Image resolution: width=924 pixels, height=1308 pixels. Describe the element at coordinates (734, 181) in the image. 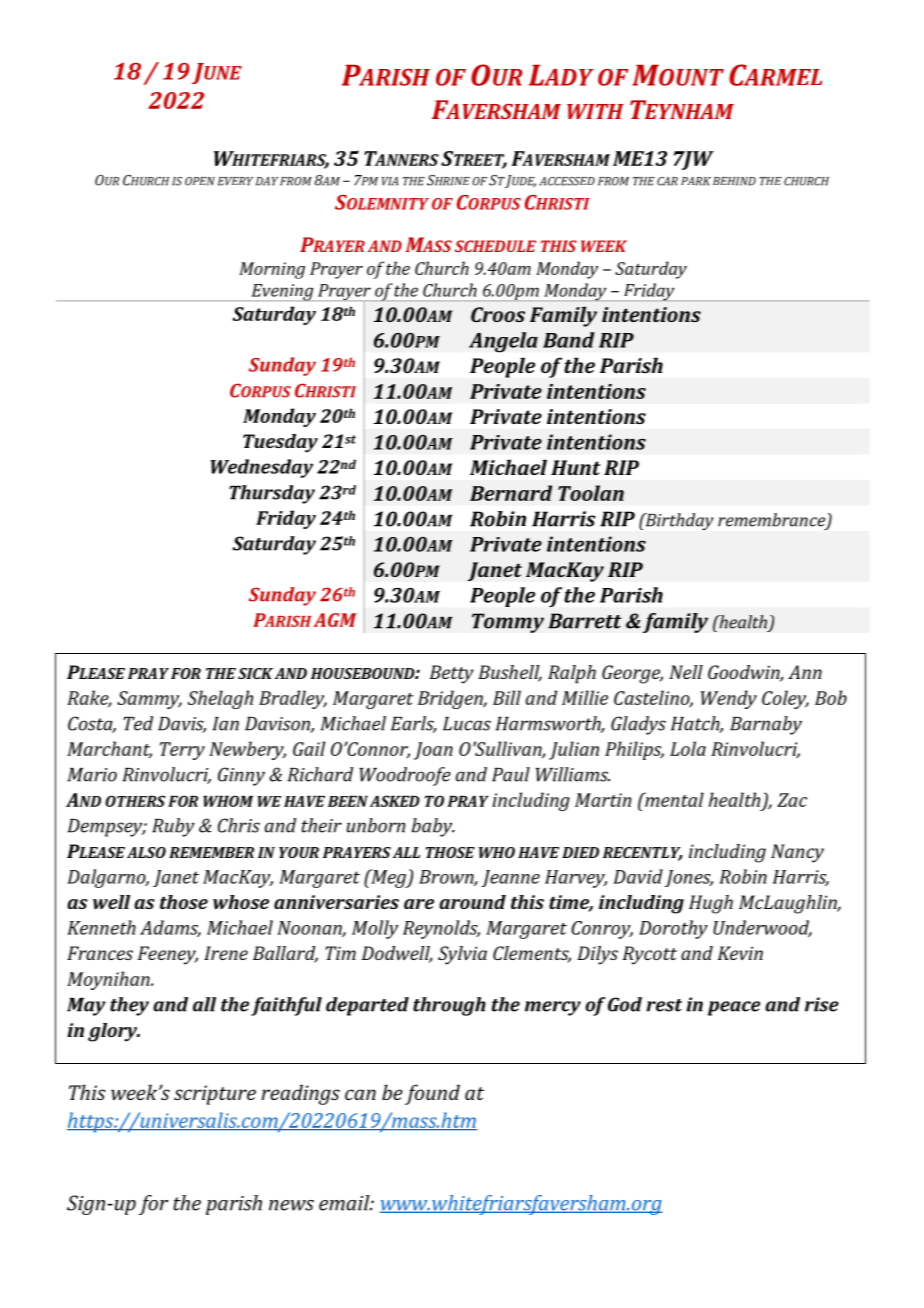

I see `BEHIND` at that location.
